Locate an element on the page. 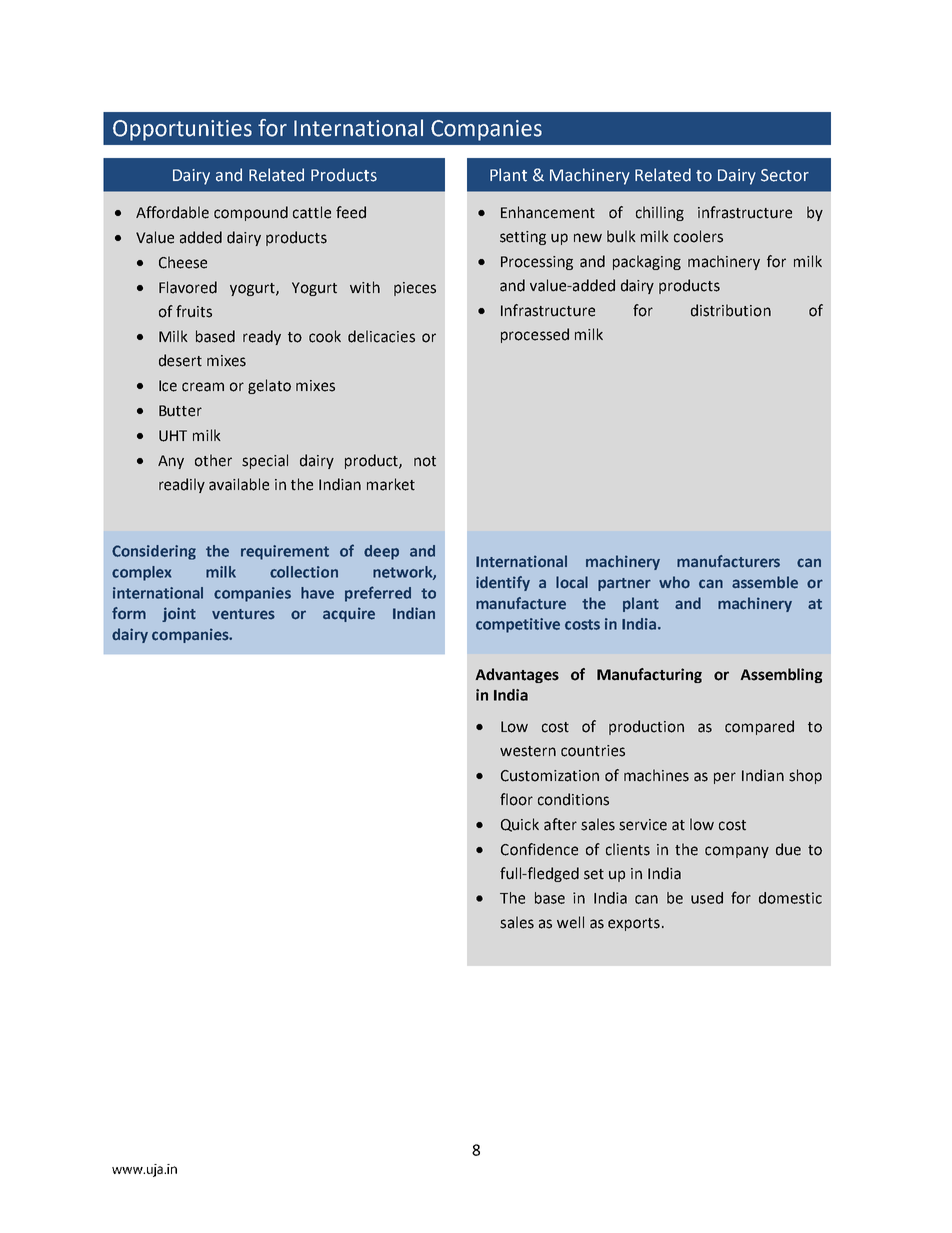  Assembling is located at coordinates (781, 675).
